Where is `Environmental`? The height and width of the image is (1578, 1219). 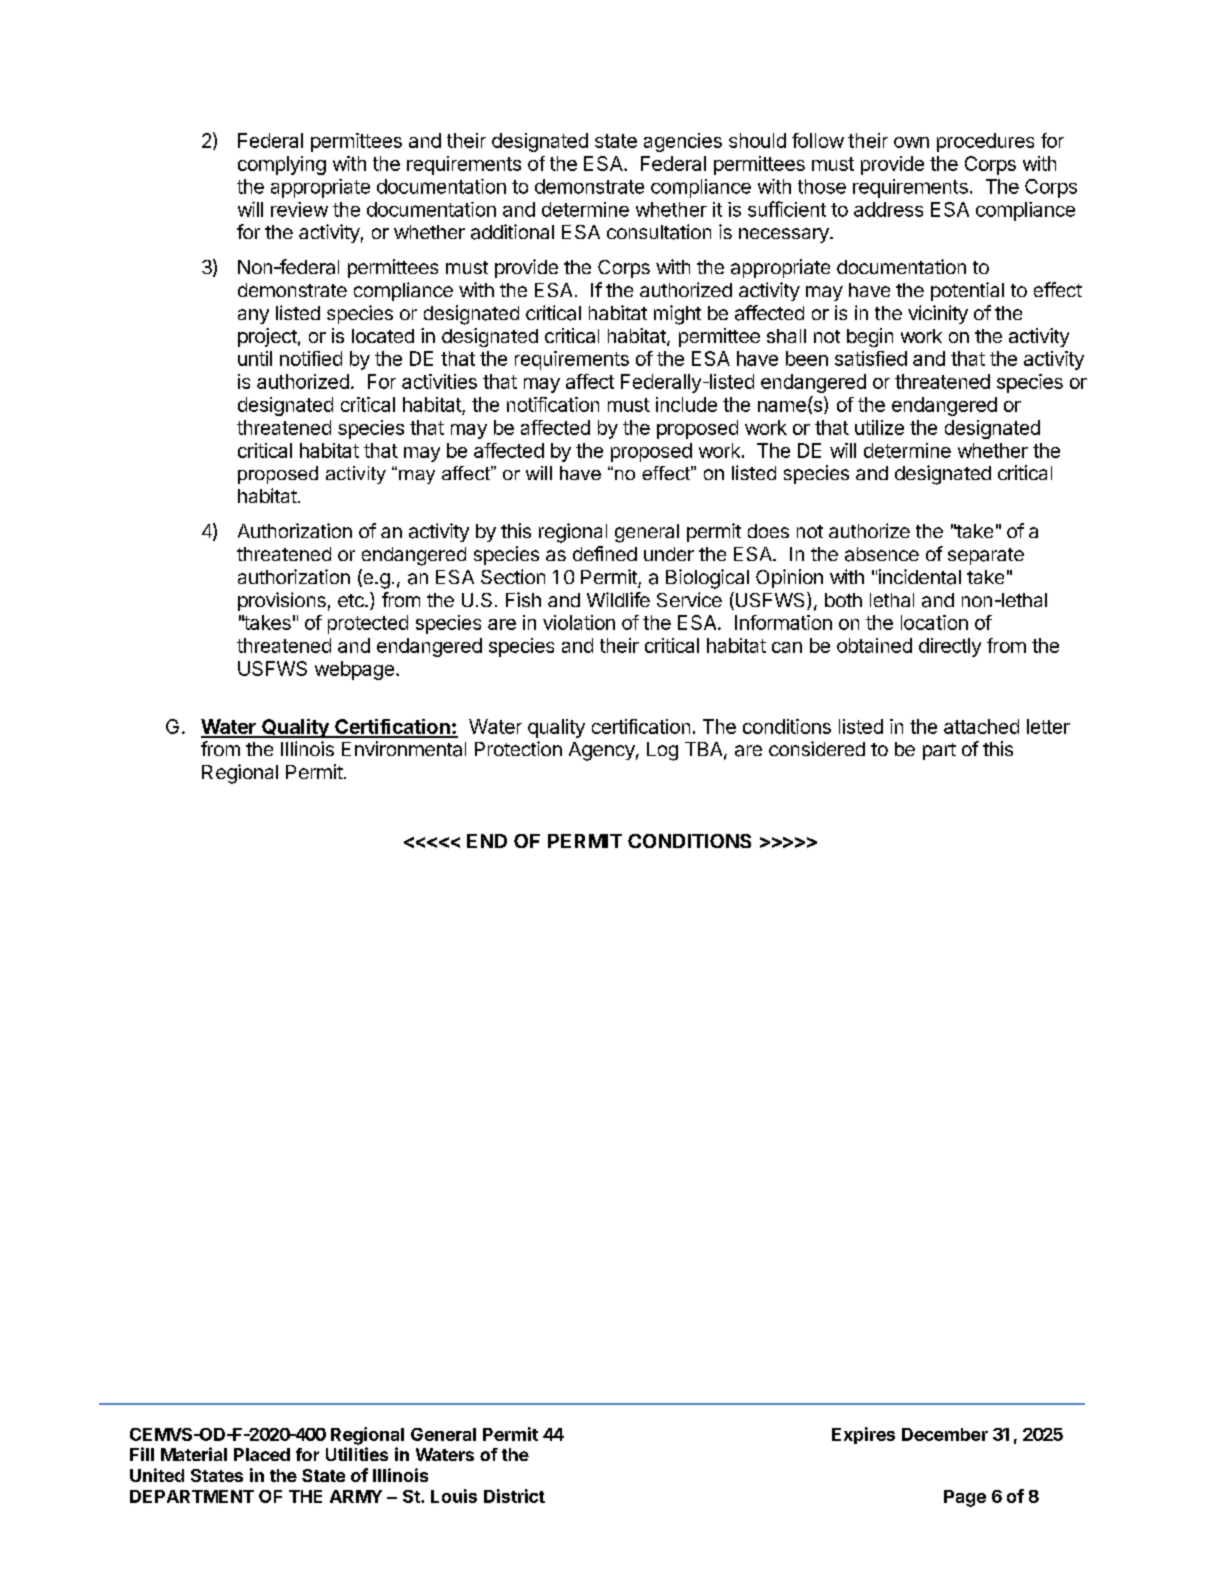 Environmental is located at coordinates (404, 749).
